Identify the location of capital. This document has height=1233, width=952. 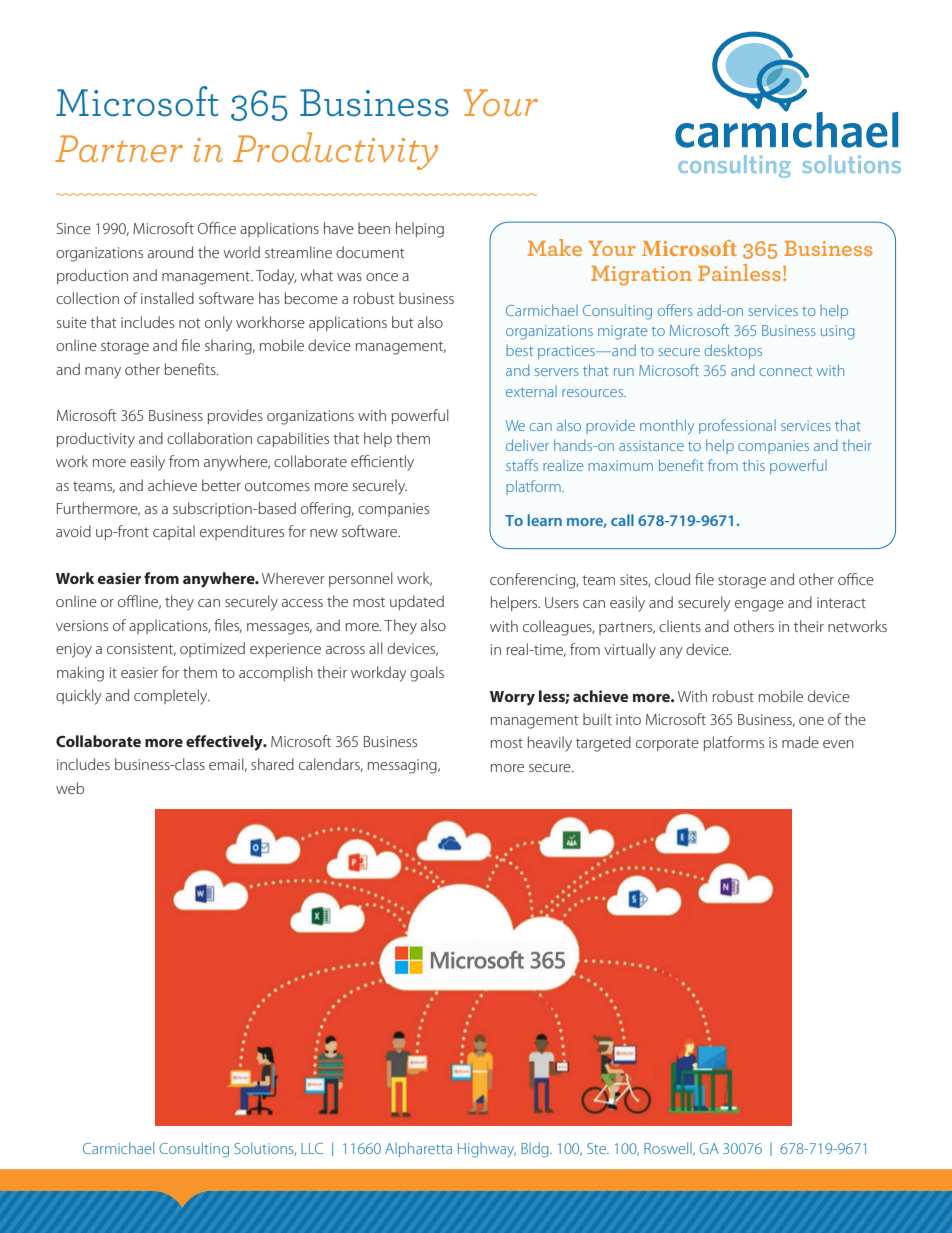
(174, 532).
